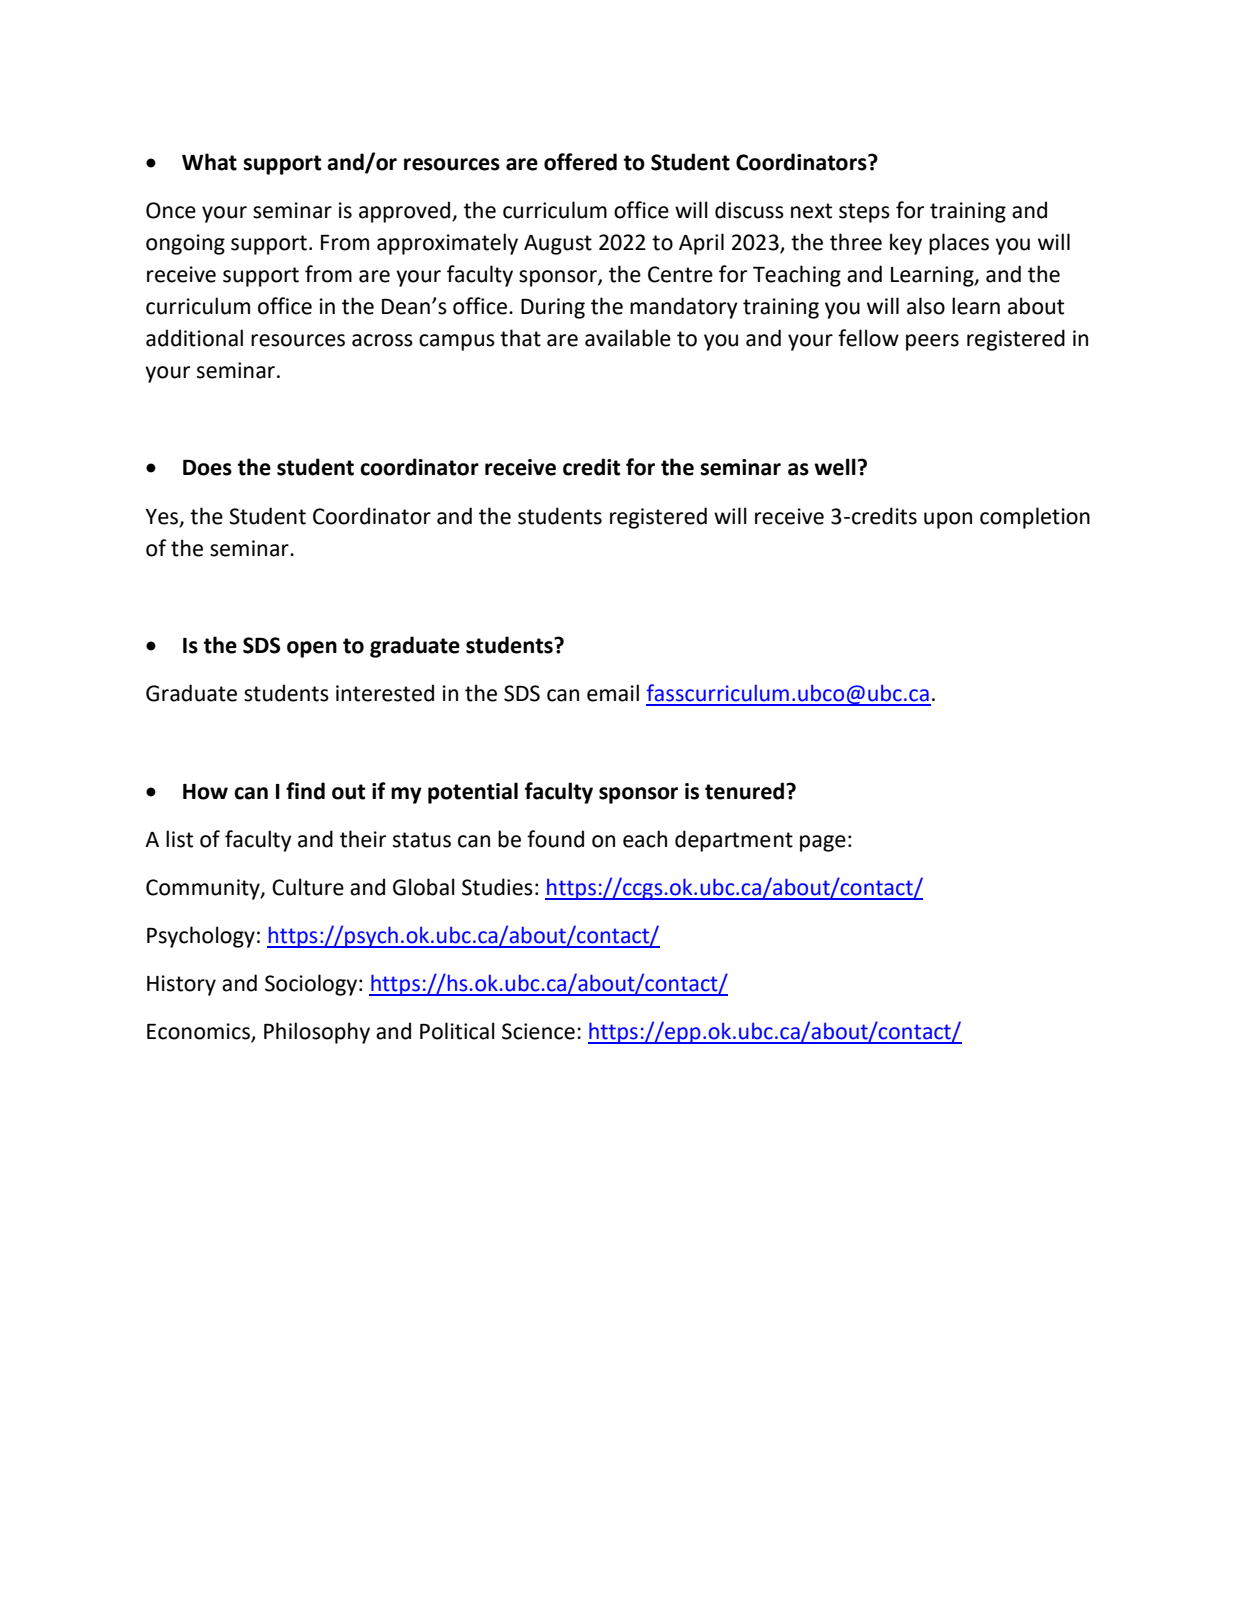 Image resolution: width=1237 pixels, height=1601 pixels. What do you see at coordinates (864, 213) in the screenshot?
I see `steps` at bounding box center [864, 213].
